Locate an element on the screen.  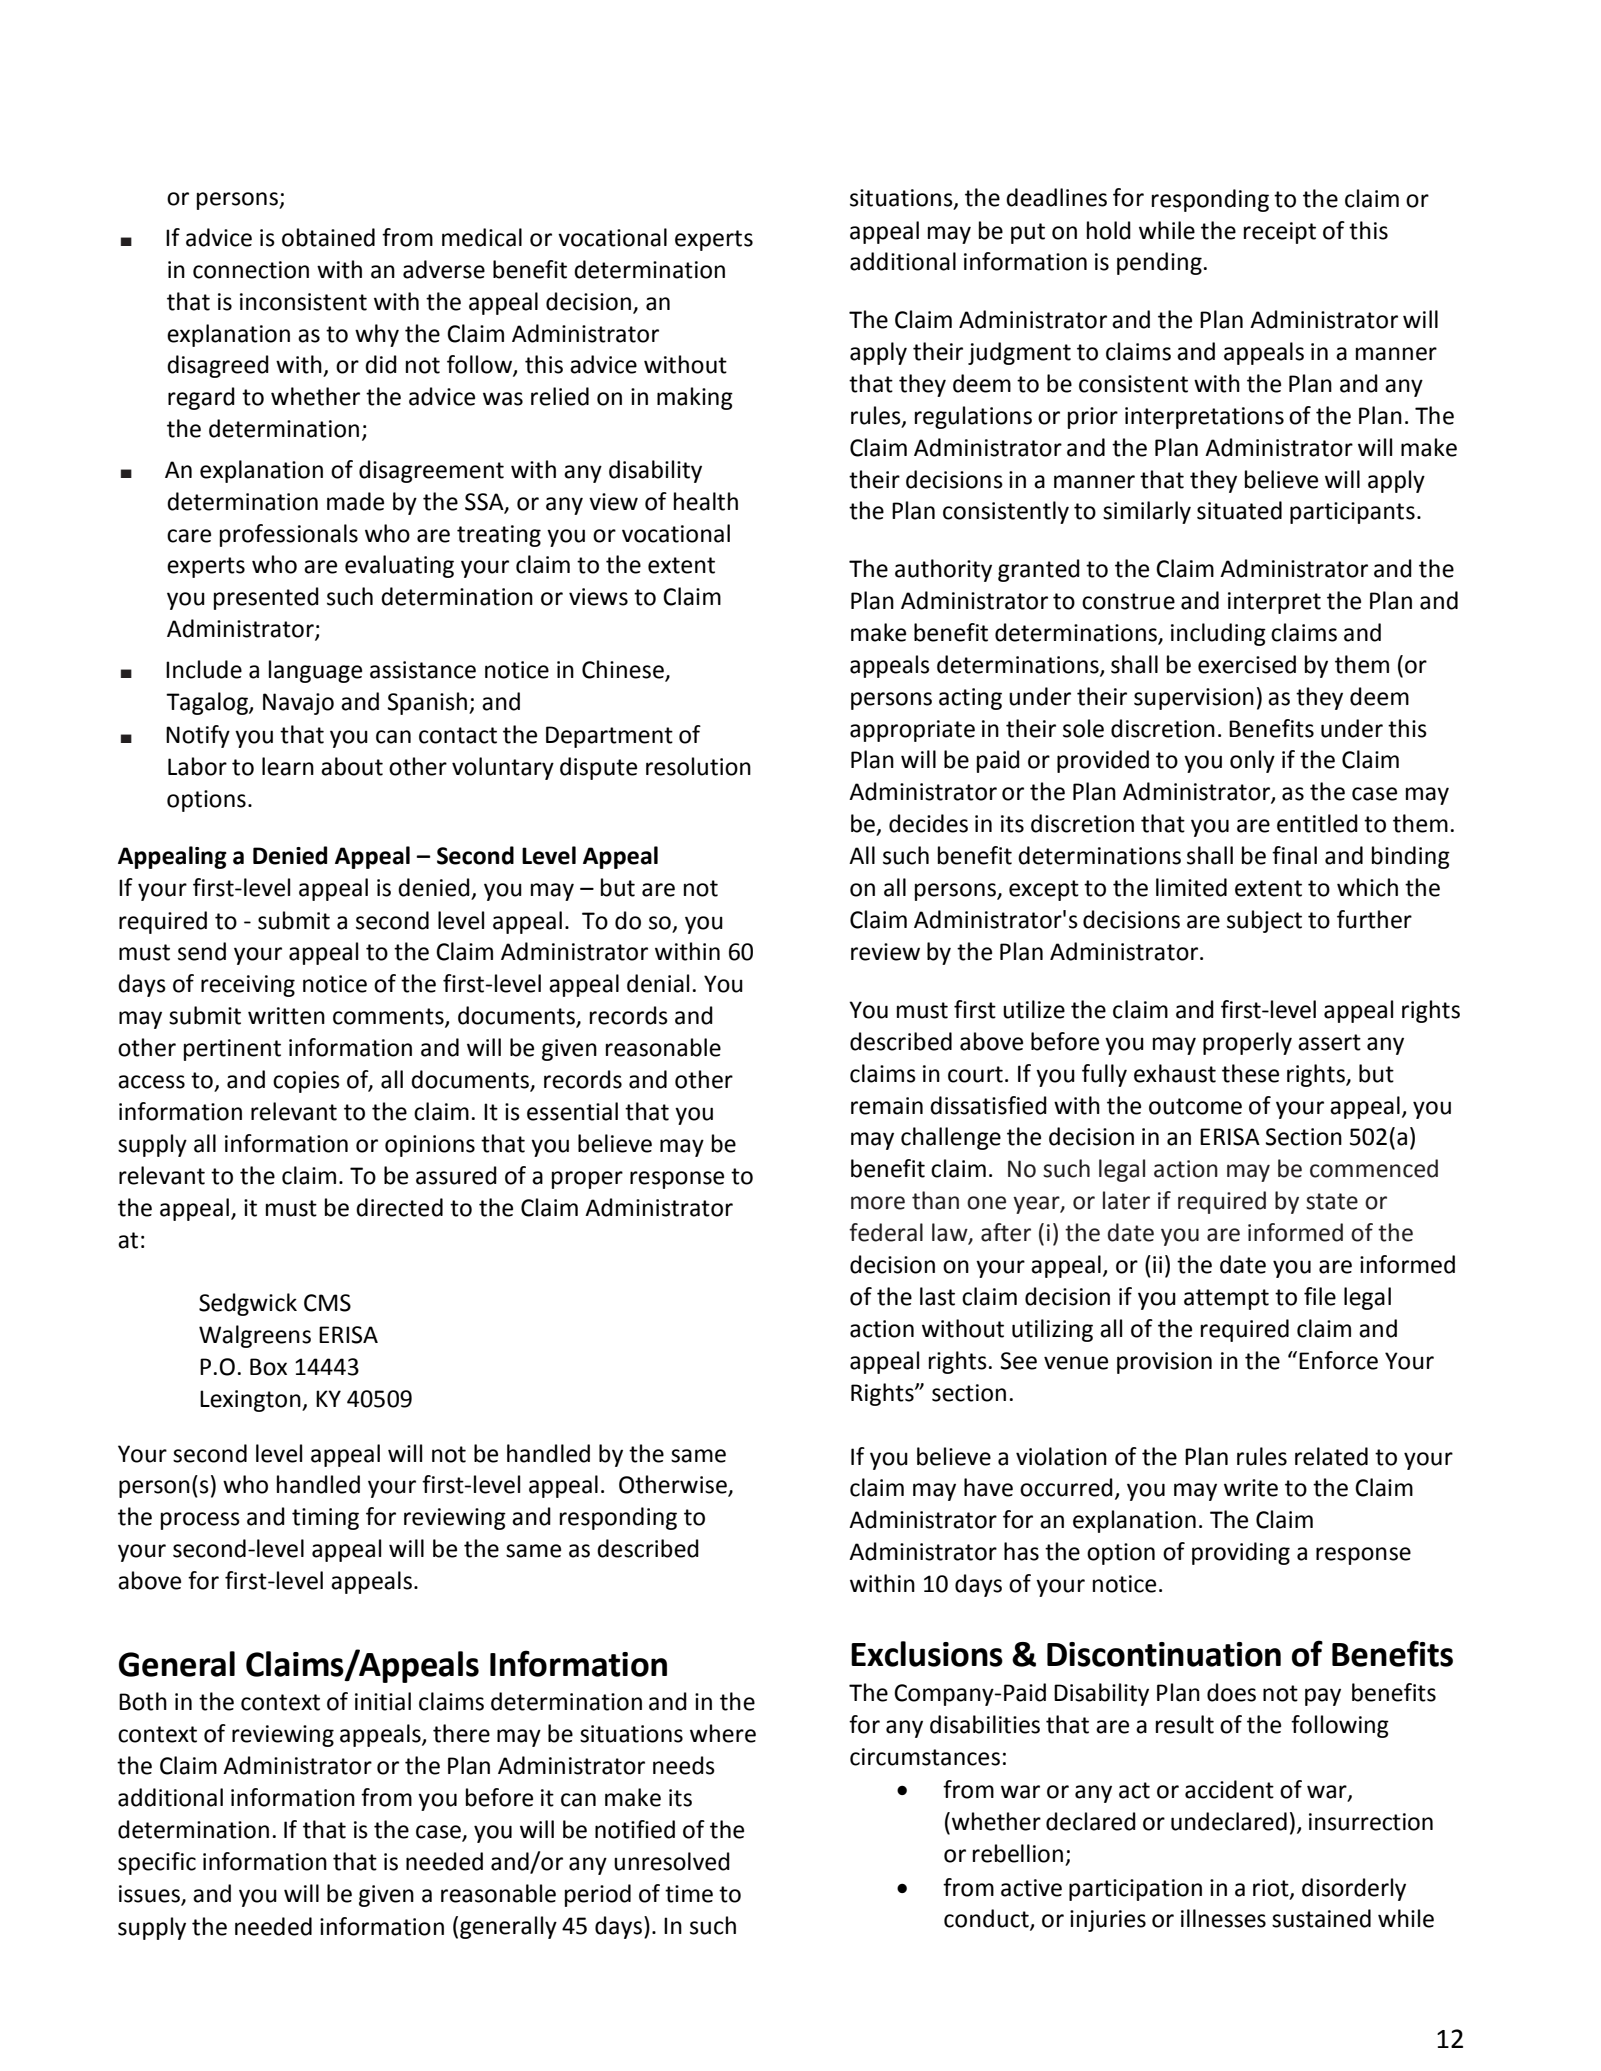
obtained is located at coordinates (328, 237).
